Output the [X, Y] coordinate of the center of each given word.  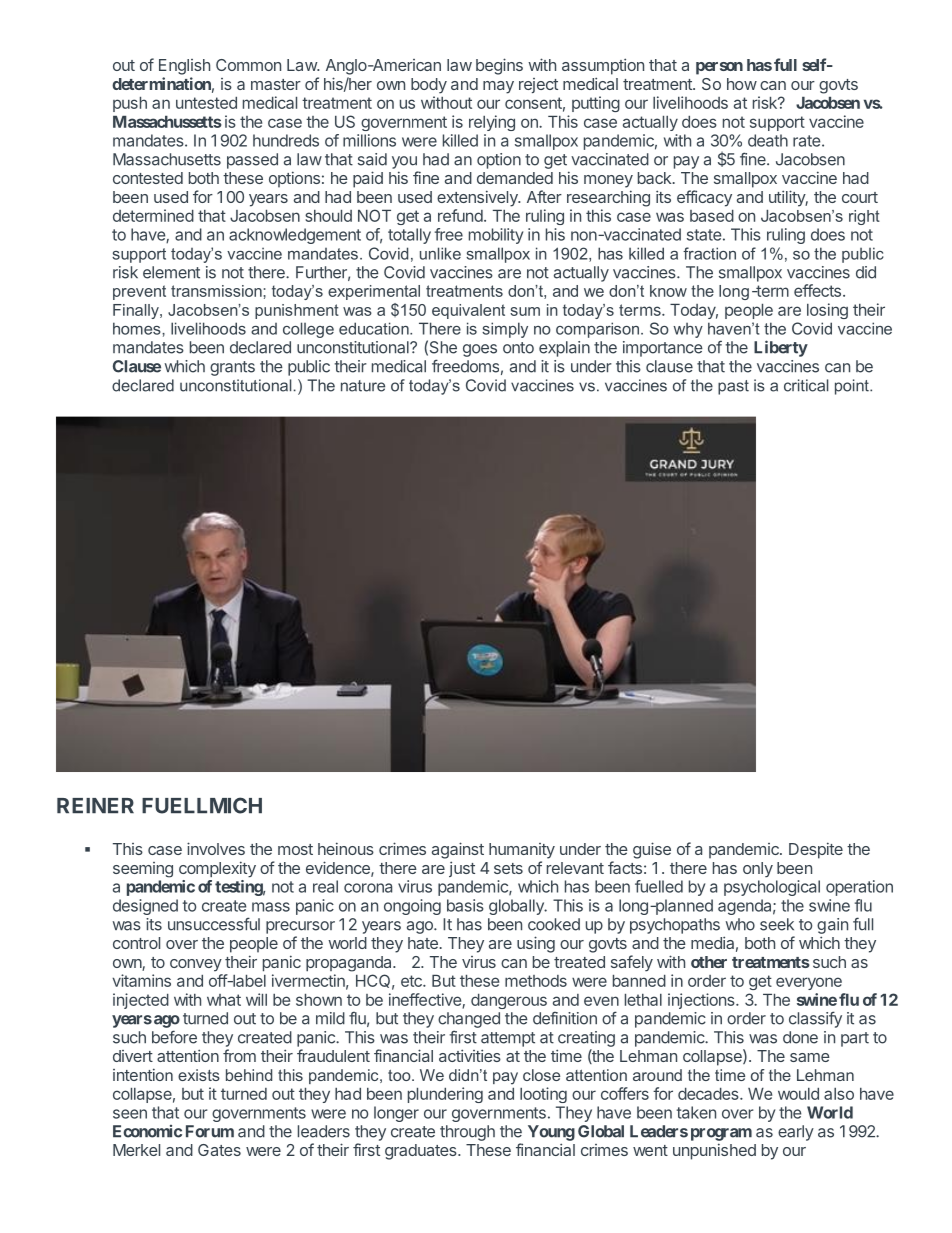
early [796, 1133]
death [768, 140]
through [467, 1133]
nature [363, 386]
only [758, 869]
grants [232, 368]
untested [206, 103]
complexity [217, 869]
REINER [95, 805]
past [733, 387]
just [462, 869]
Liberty [781, 348]
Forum [210, 1131]
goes [480, 350]
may [498, 87]
